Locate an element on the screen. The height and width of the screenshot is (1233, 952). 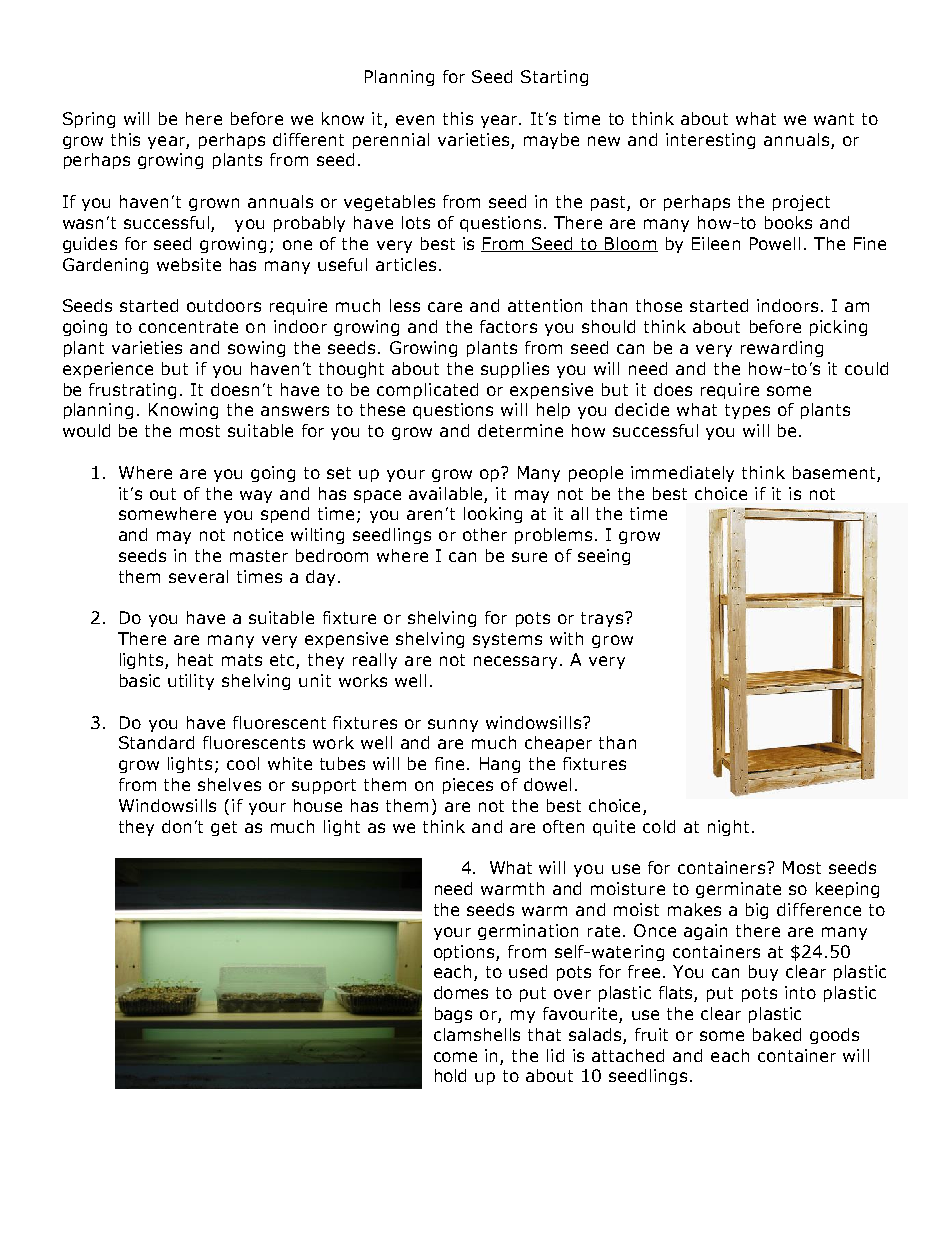
outdoors is located at coordinates (224, 305).
